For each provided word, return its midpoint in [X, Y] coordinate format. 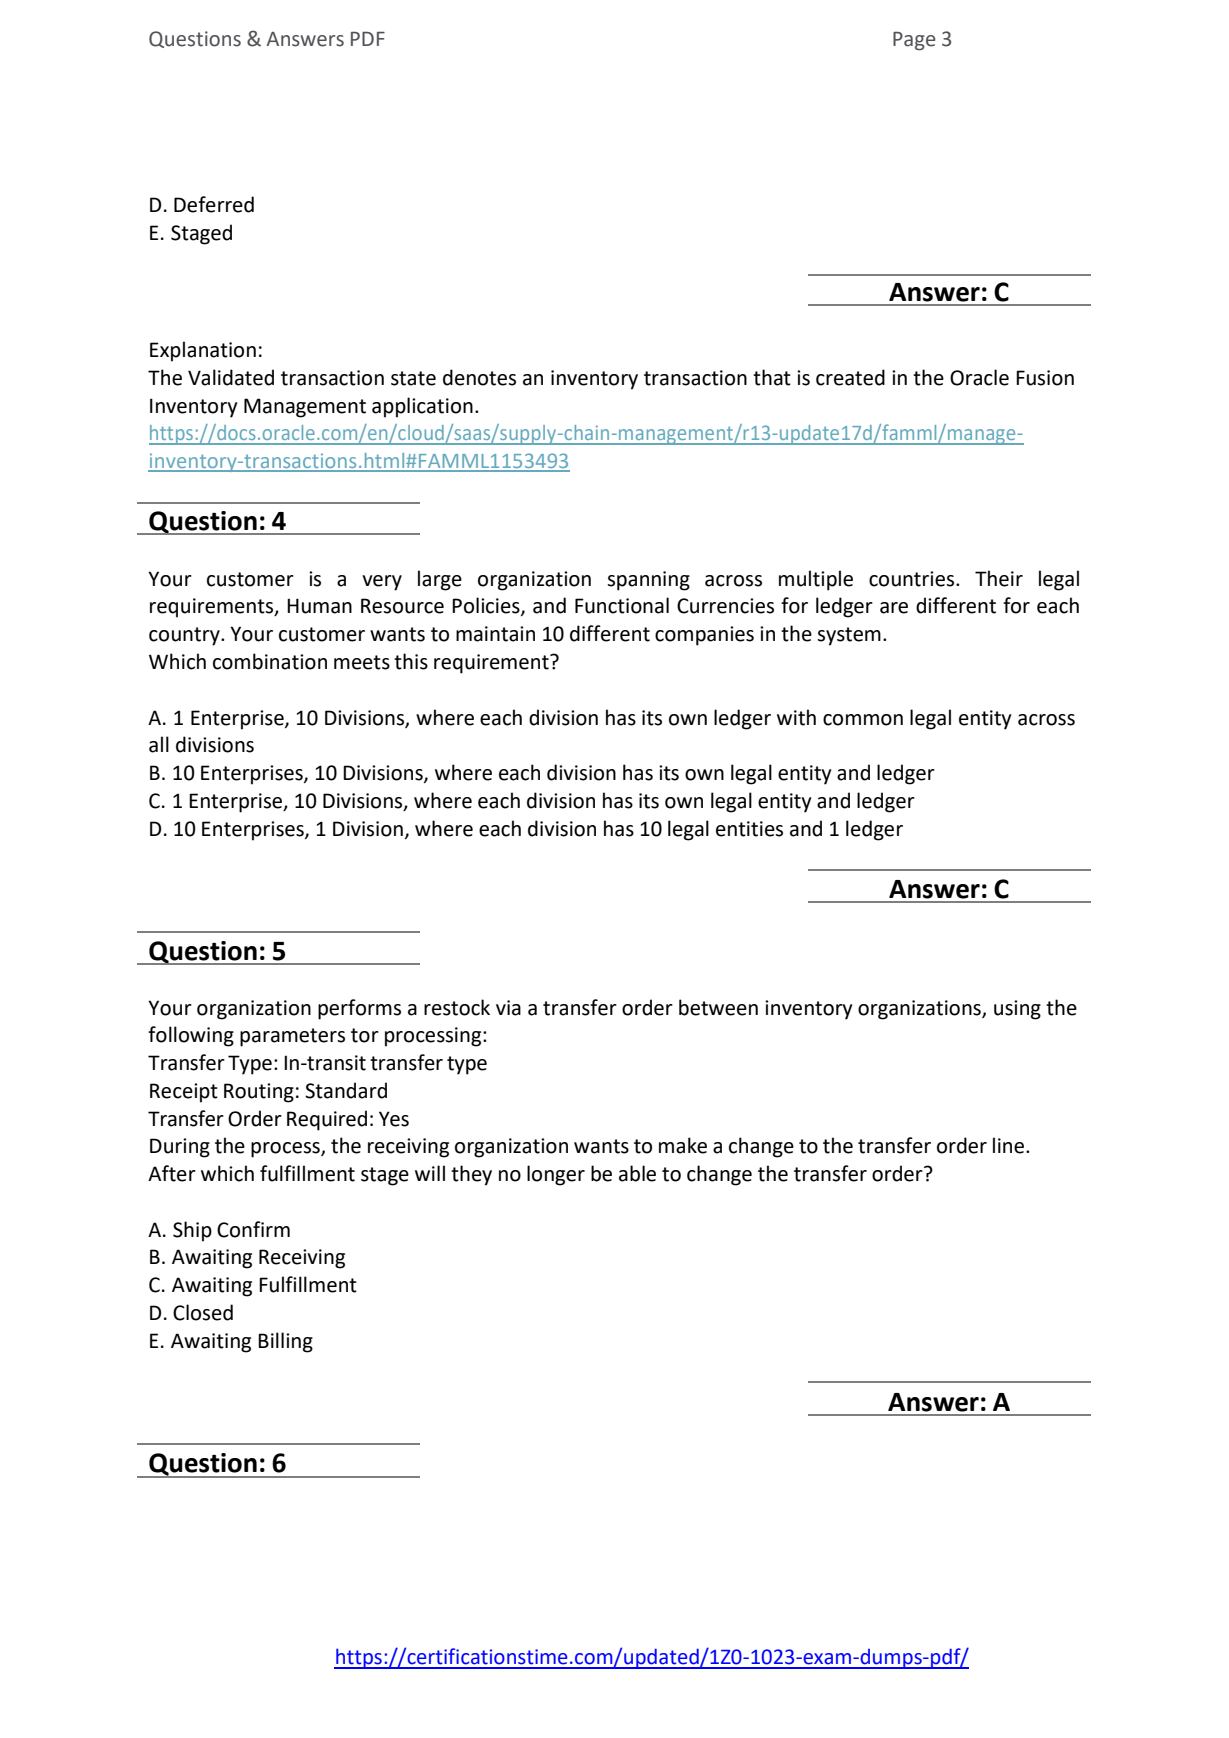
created [850, 377]
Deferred [214, 204]
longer [556, 1175]
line [1010, 1145]
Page [914, 41]
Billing [285, 1342]
